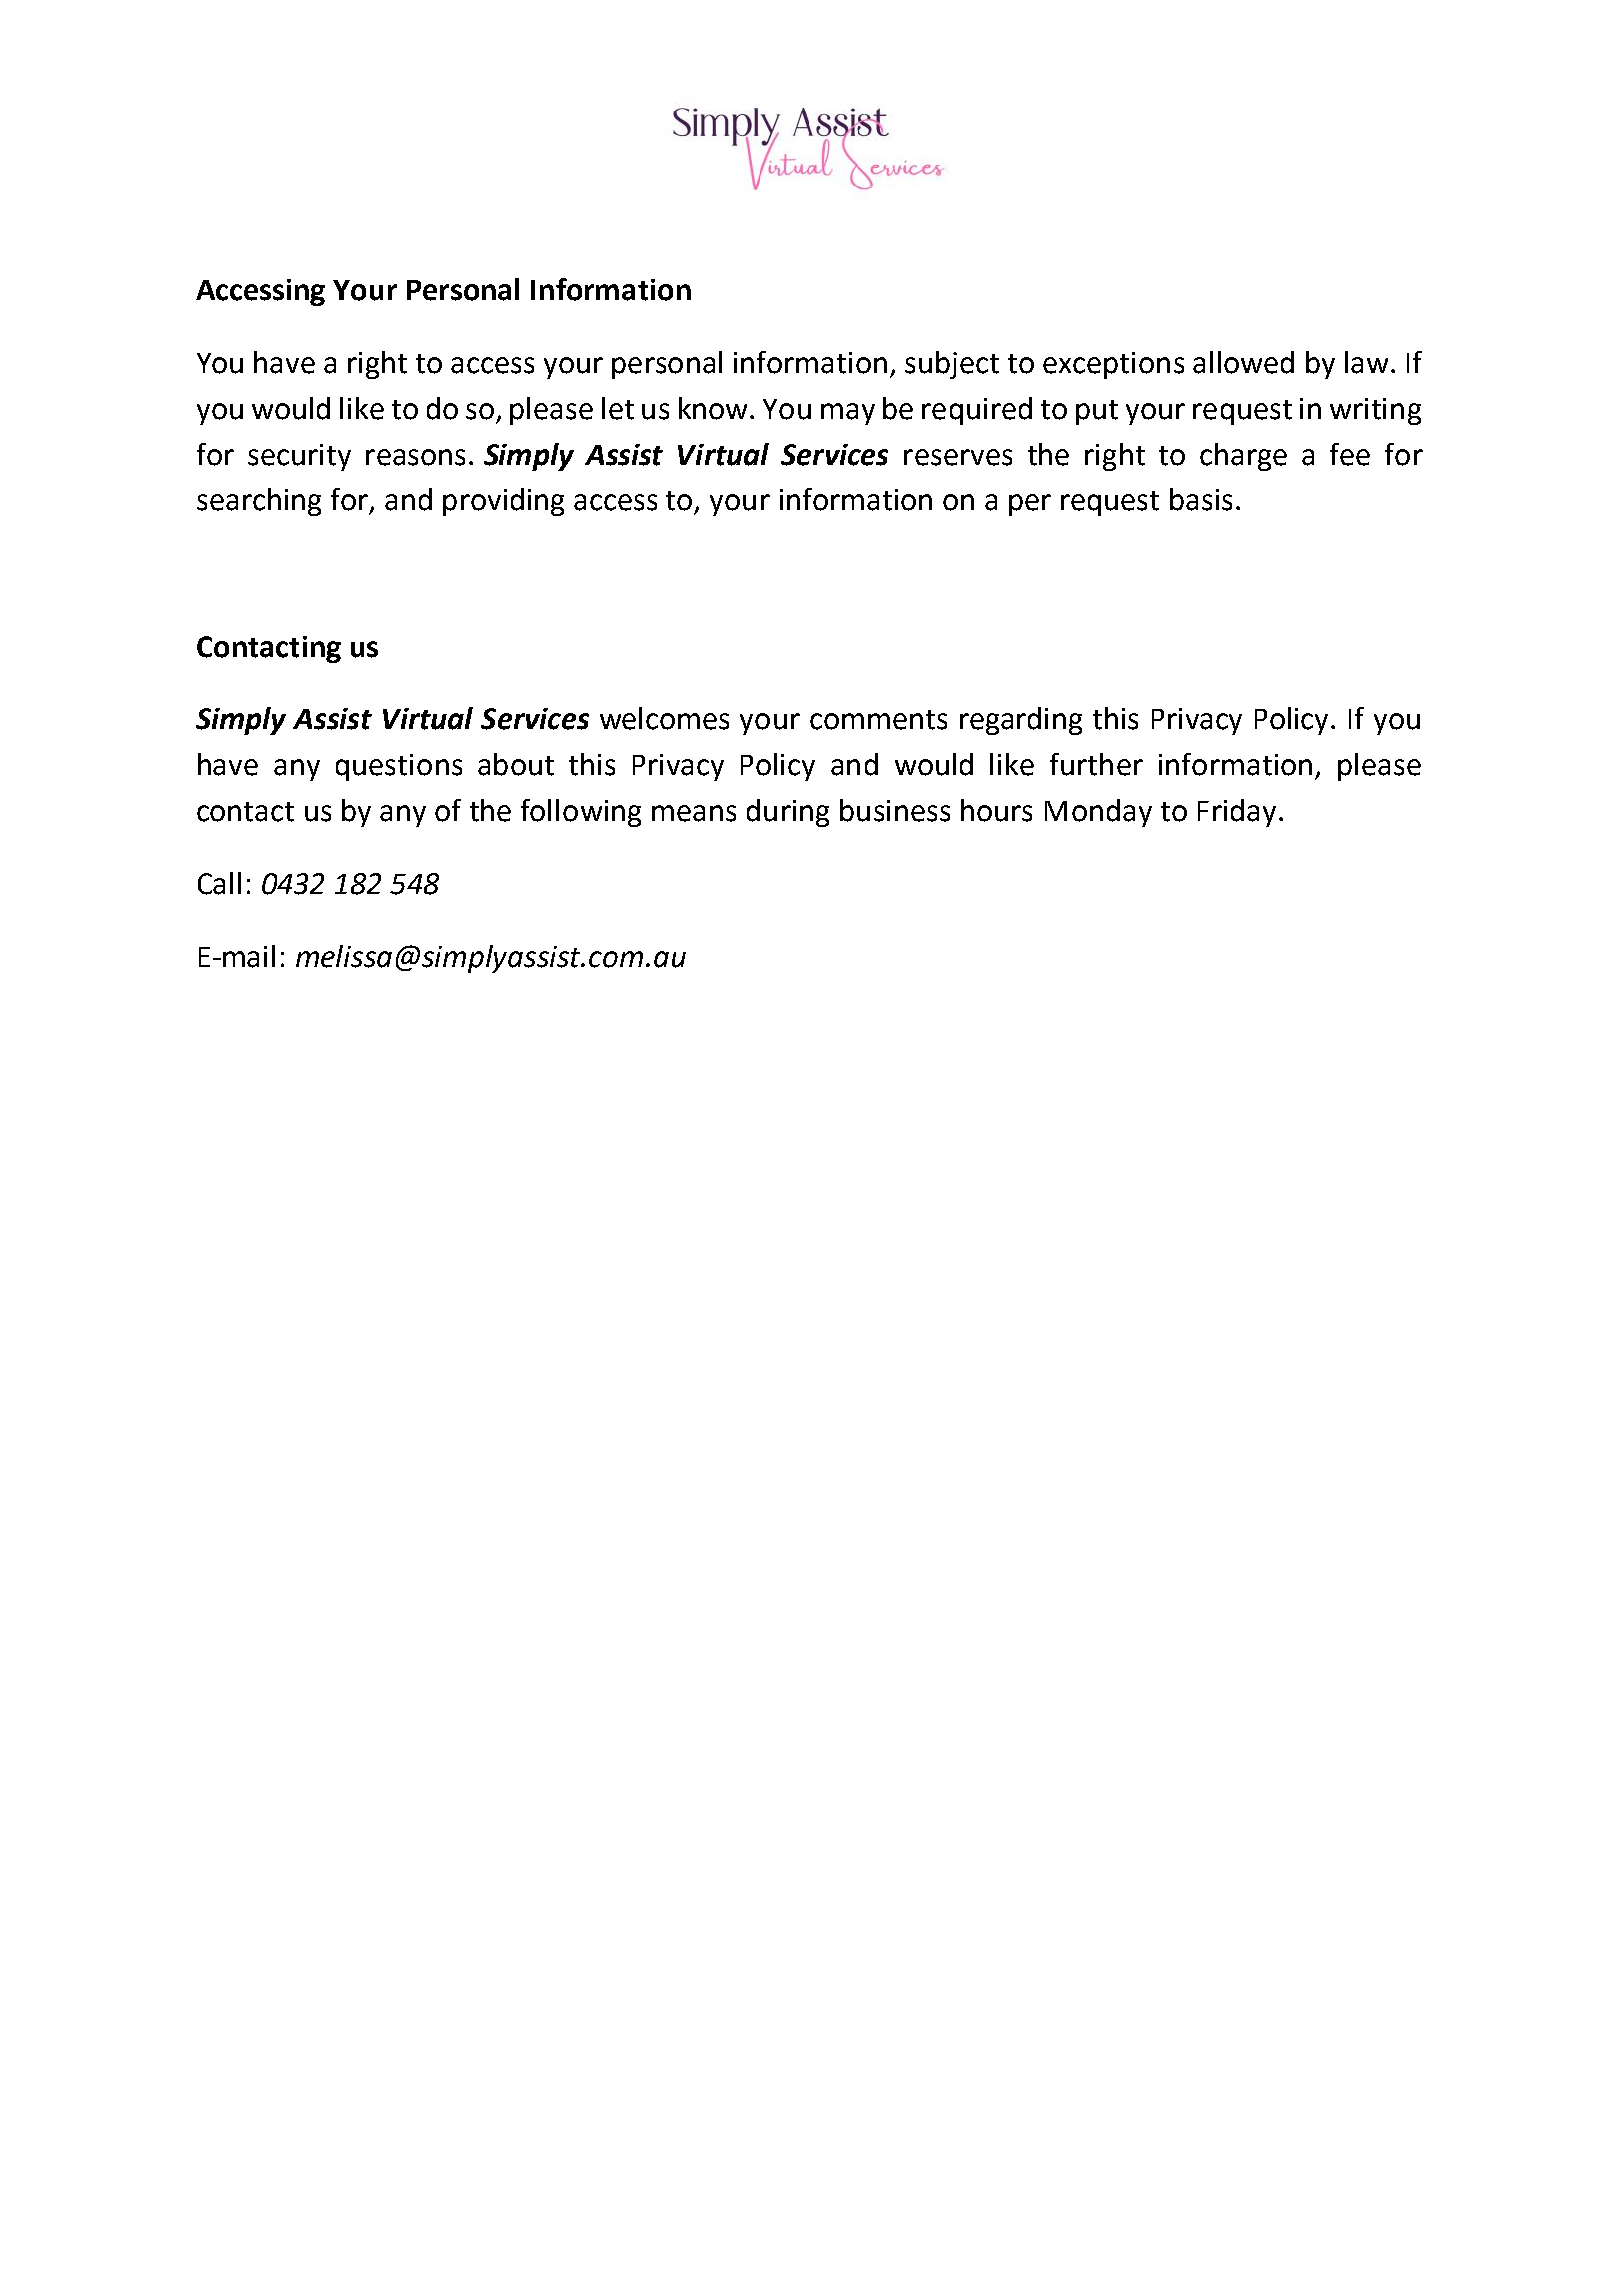 Image resolution: width=1619 pixels, height=2289 pixels. Describe the element at coordinates (1021, 721) in the page. I see `regarding` at that location.
